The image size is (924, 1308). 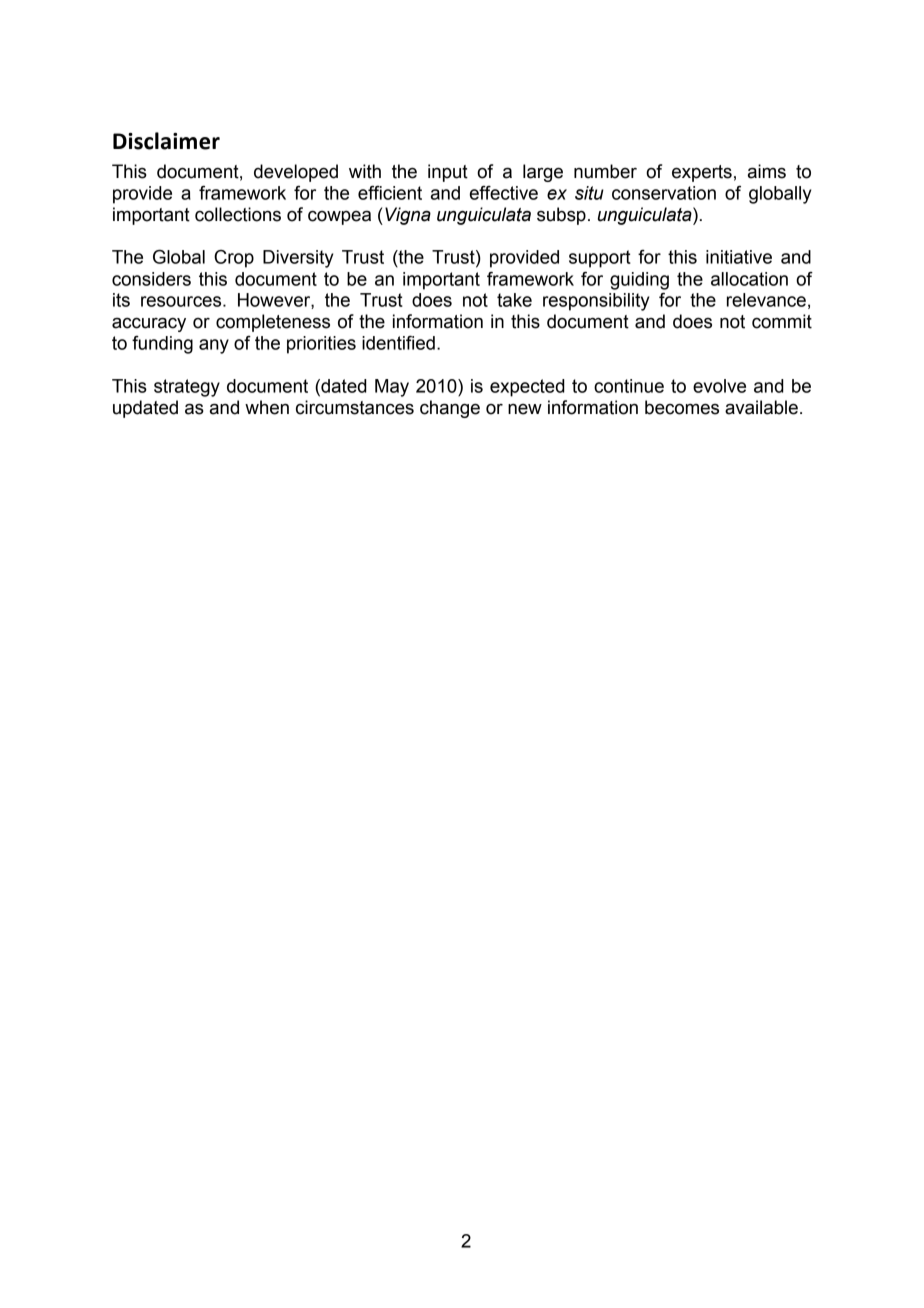 What do you see at coordinates (702, 173) in the page?
I see `experts` at bounding box center [702, 173].
